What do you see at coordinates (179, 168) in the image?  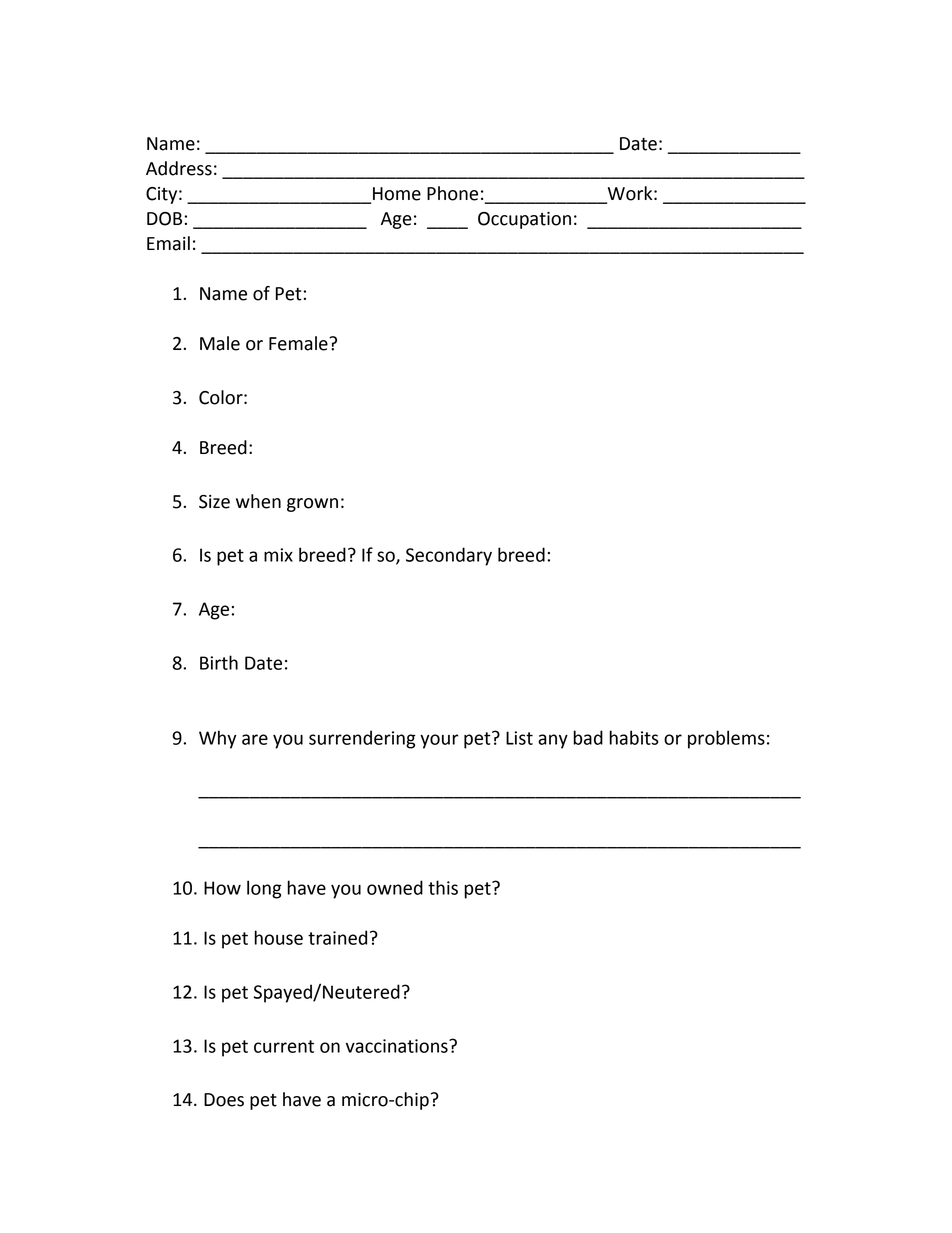 I see `Address` at bounding box center [179, 168].
